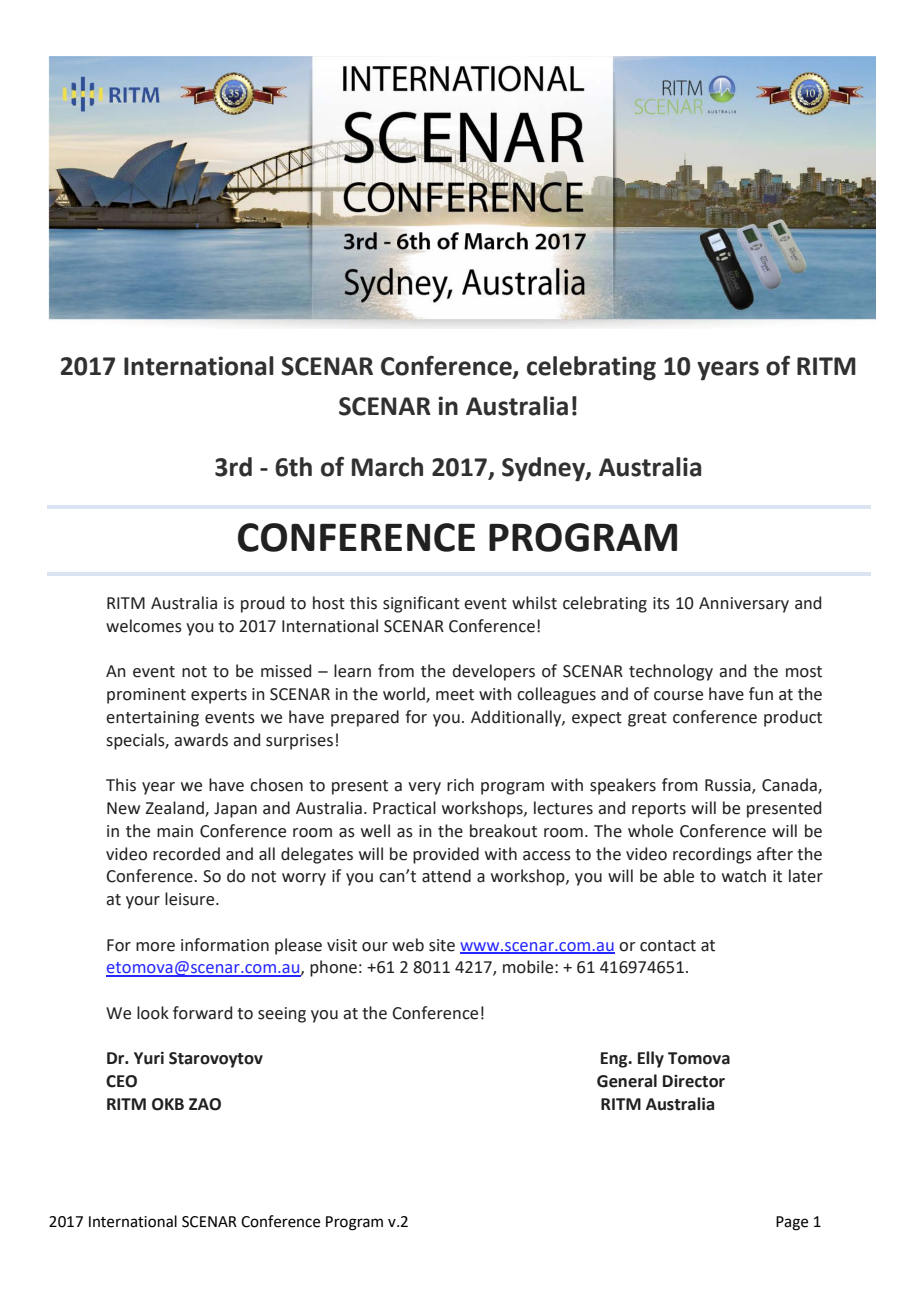  I want to click on site, so click(442, 945).
